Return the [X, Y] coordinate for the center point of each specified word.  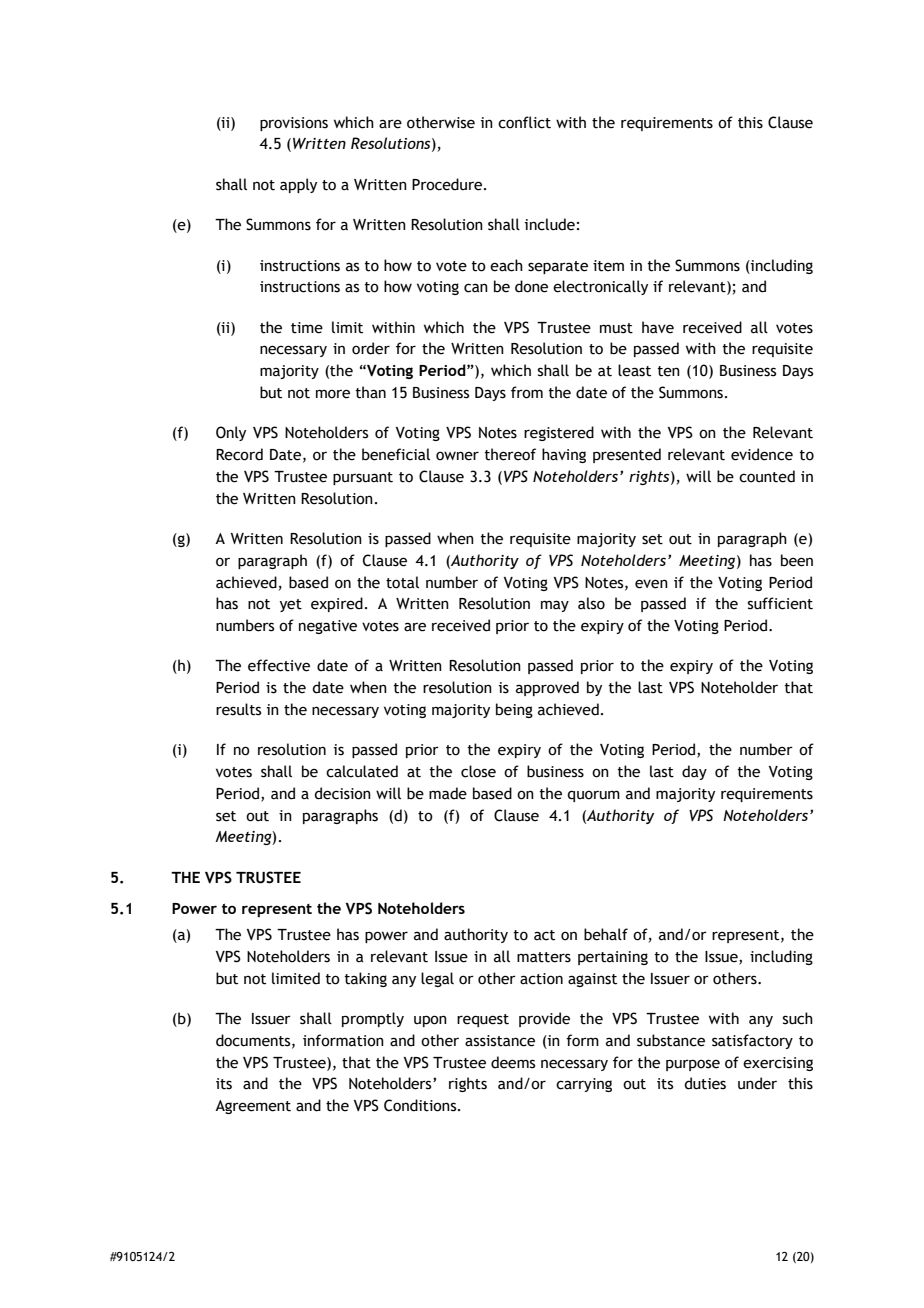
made [448, 793]
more [333, 394]
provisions [294, 124]
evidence [762, 454]
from [527, 392]
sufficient [780, 603]
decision [342, 793]
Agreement [253, 1107]
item [608, 266]
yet [291, 605]
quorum [593, 796]
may [555, 606]
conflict [524, 122]
